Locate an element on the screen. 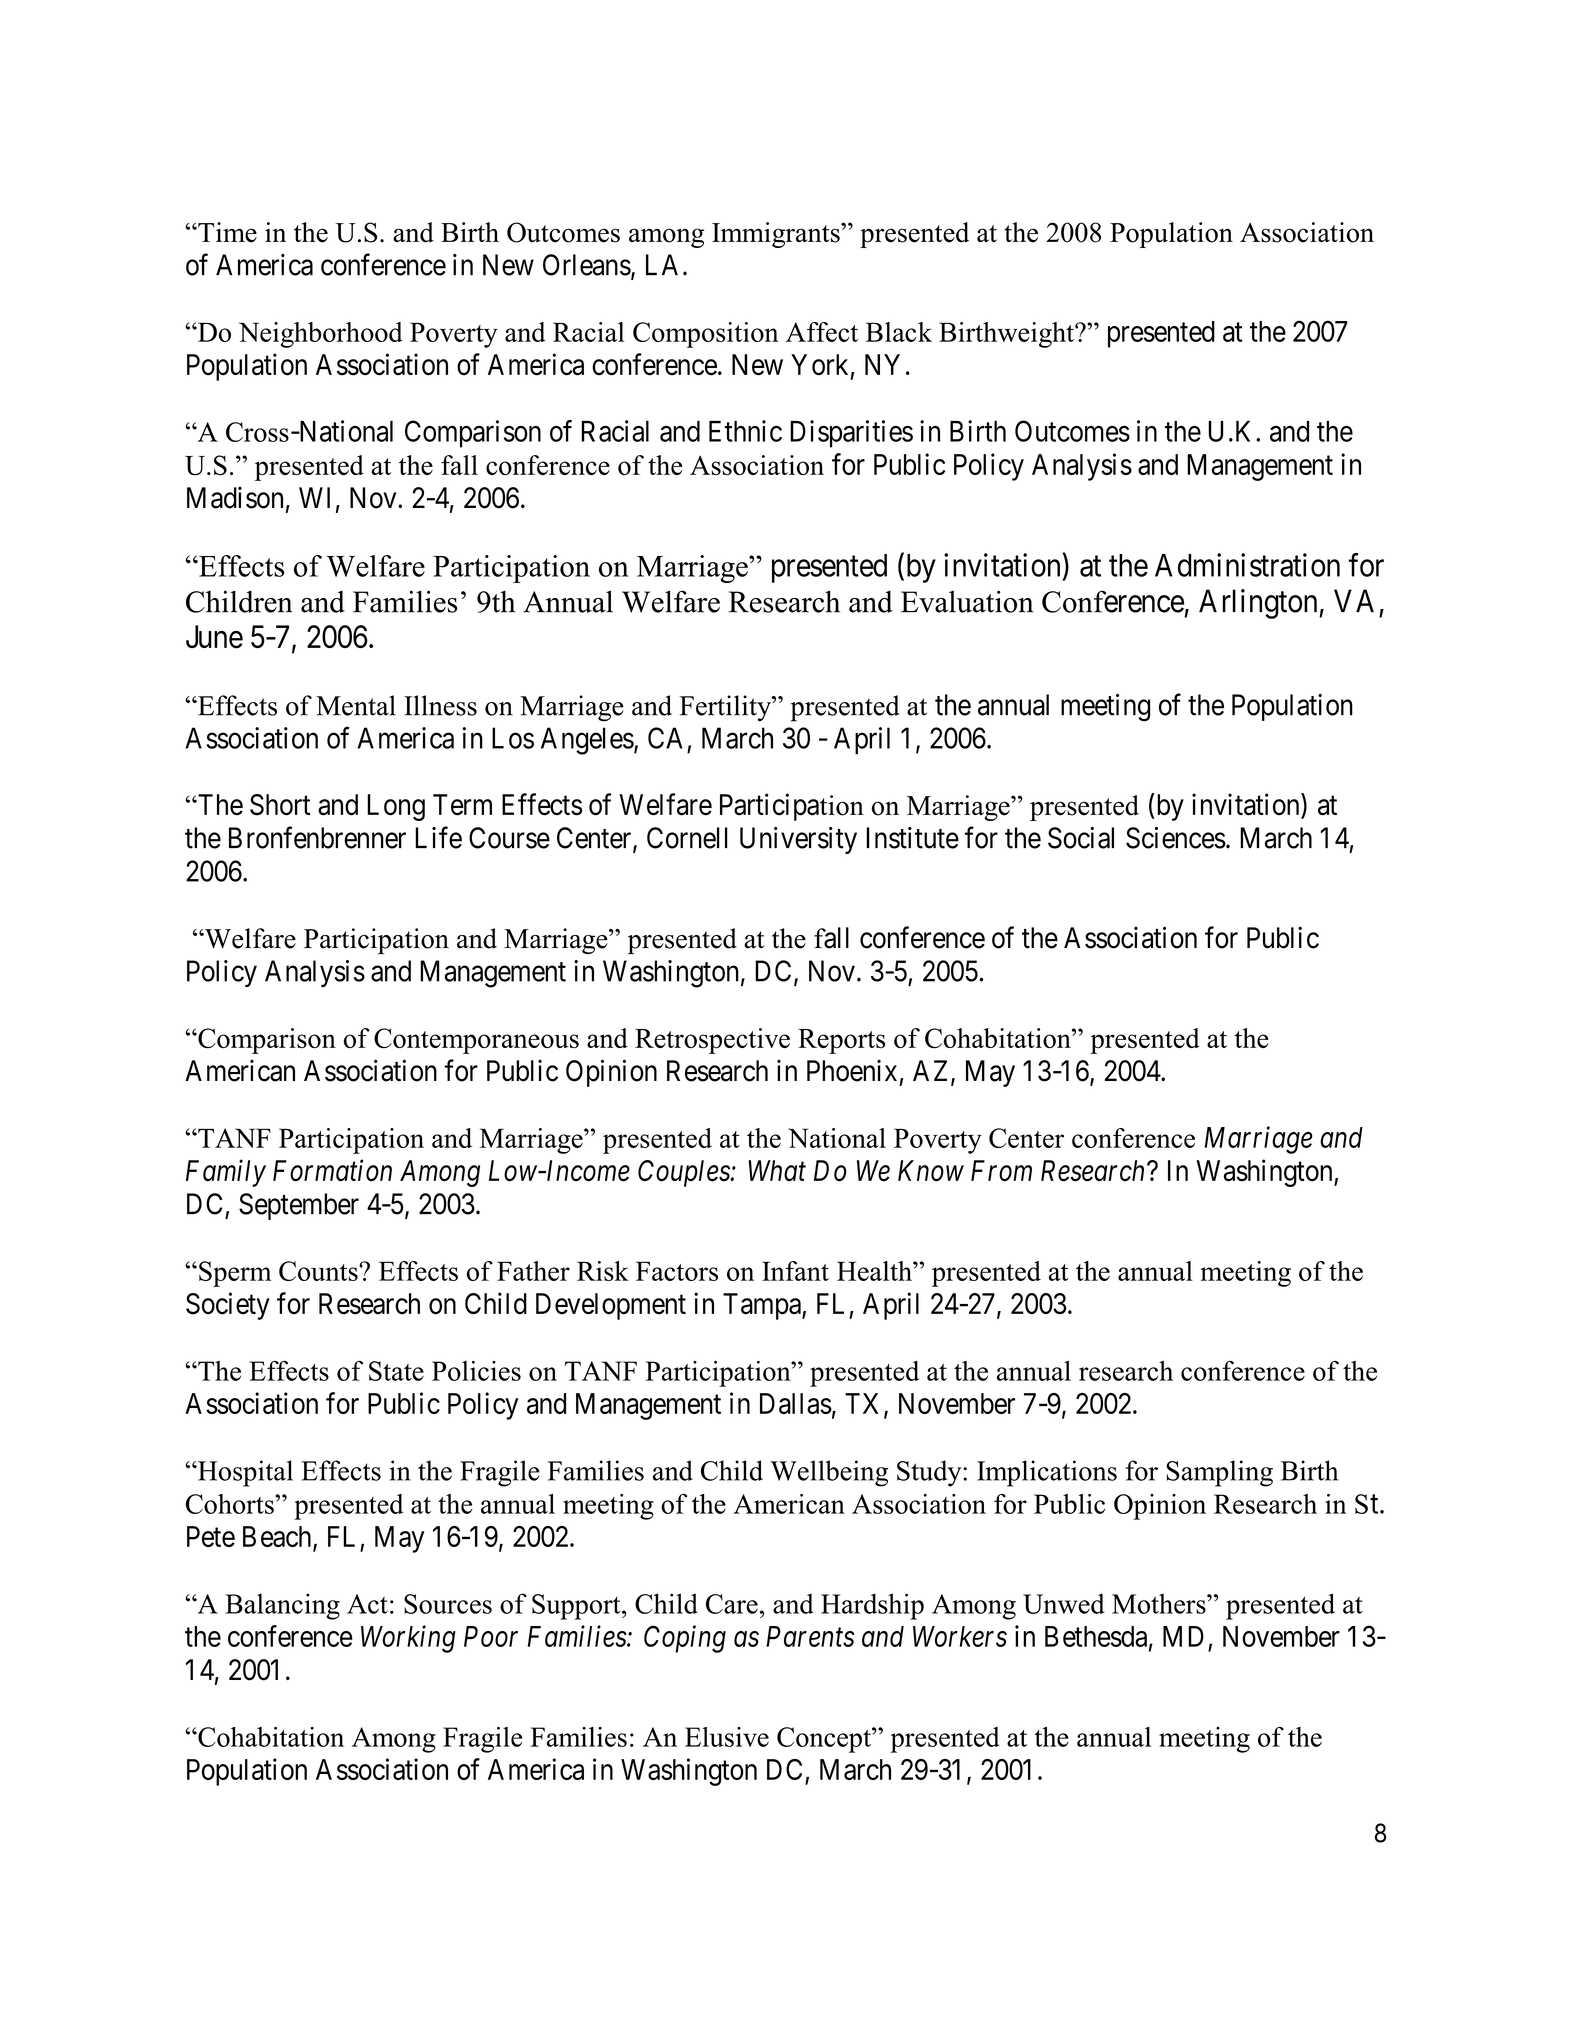  Working is located at coordinates (408, 1639).
